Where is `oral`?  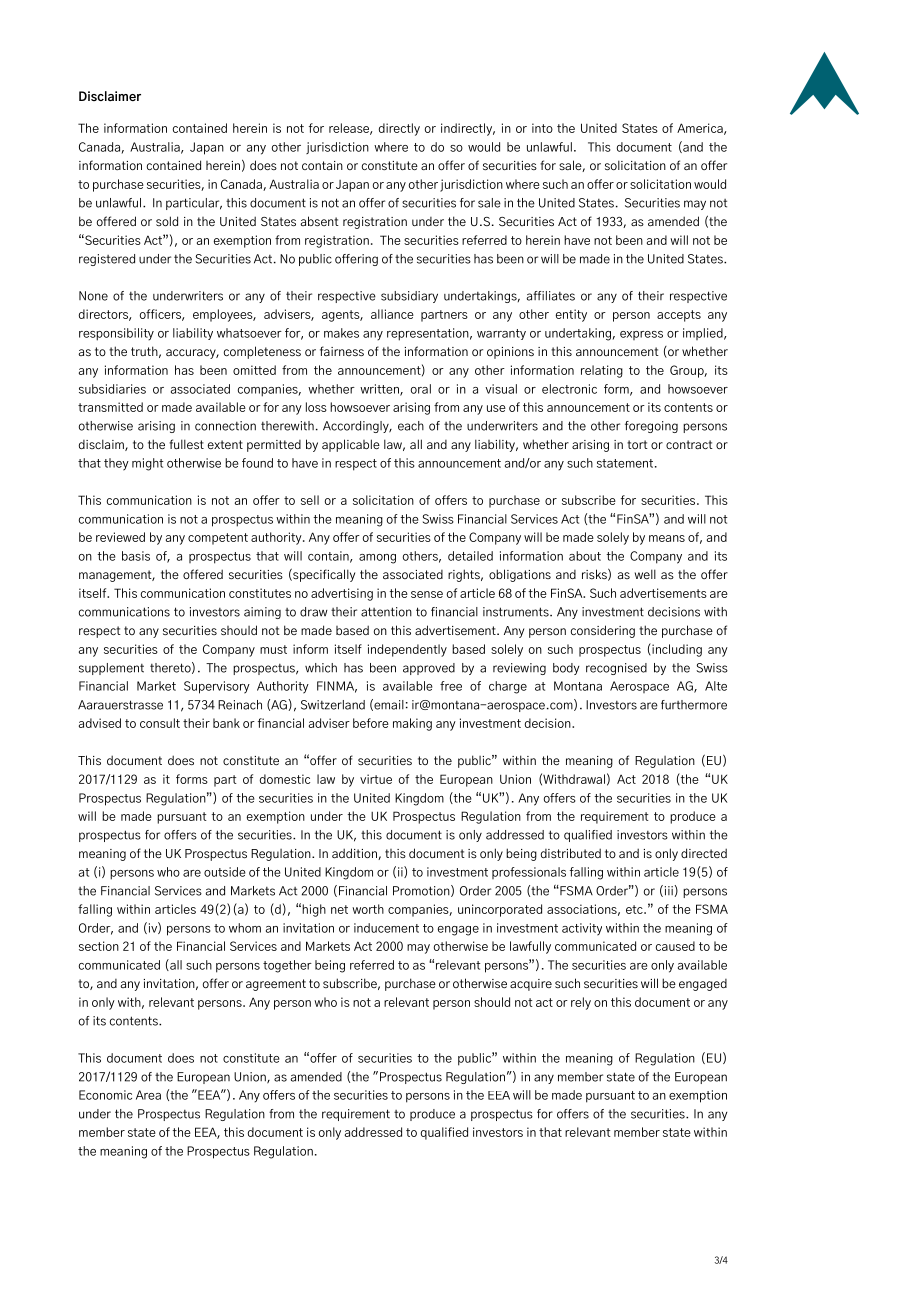 oral is located at coordinates (421, 389).
